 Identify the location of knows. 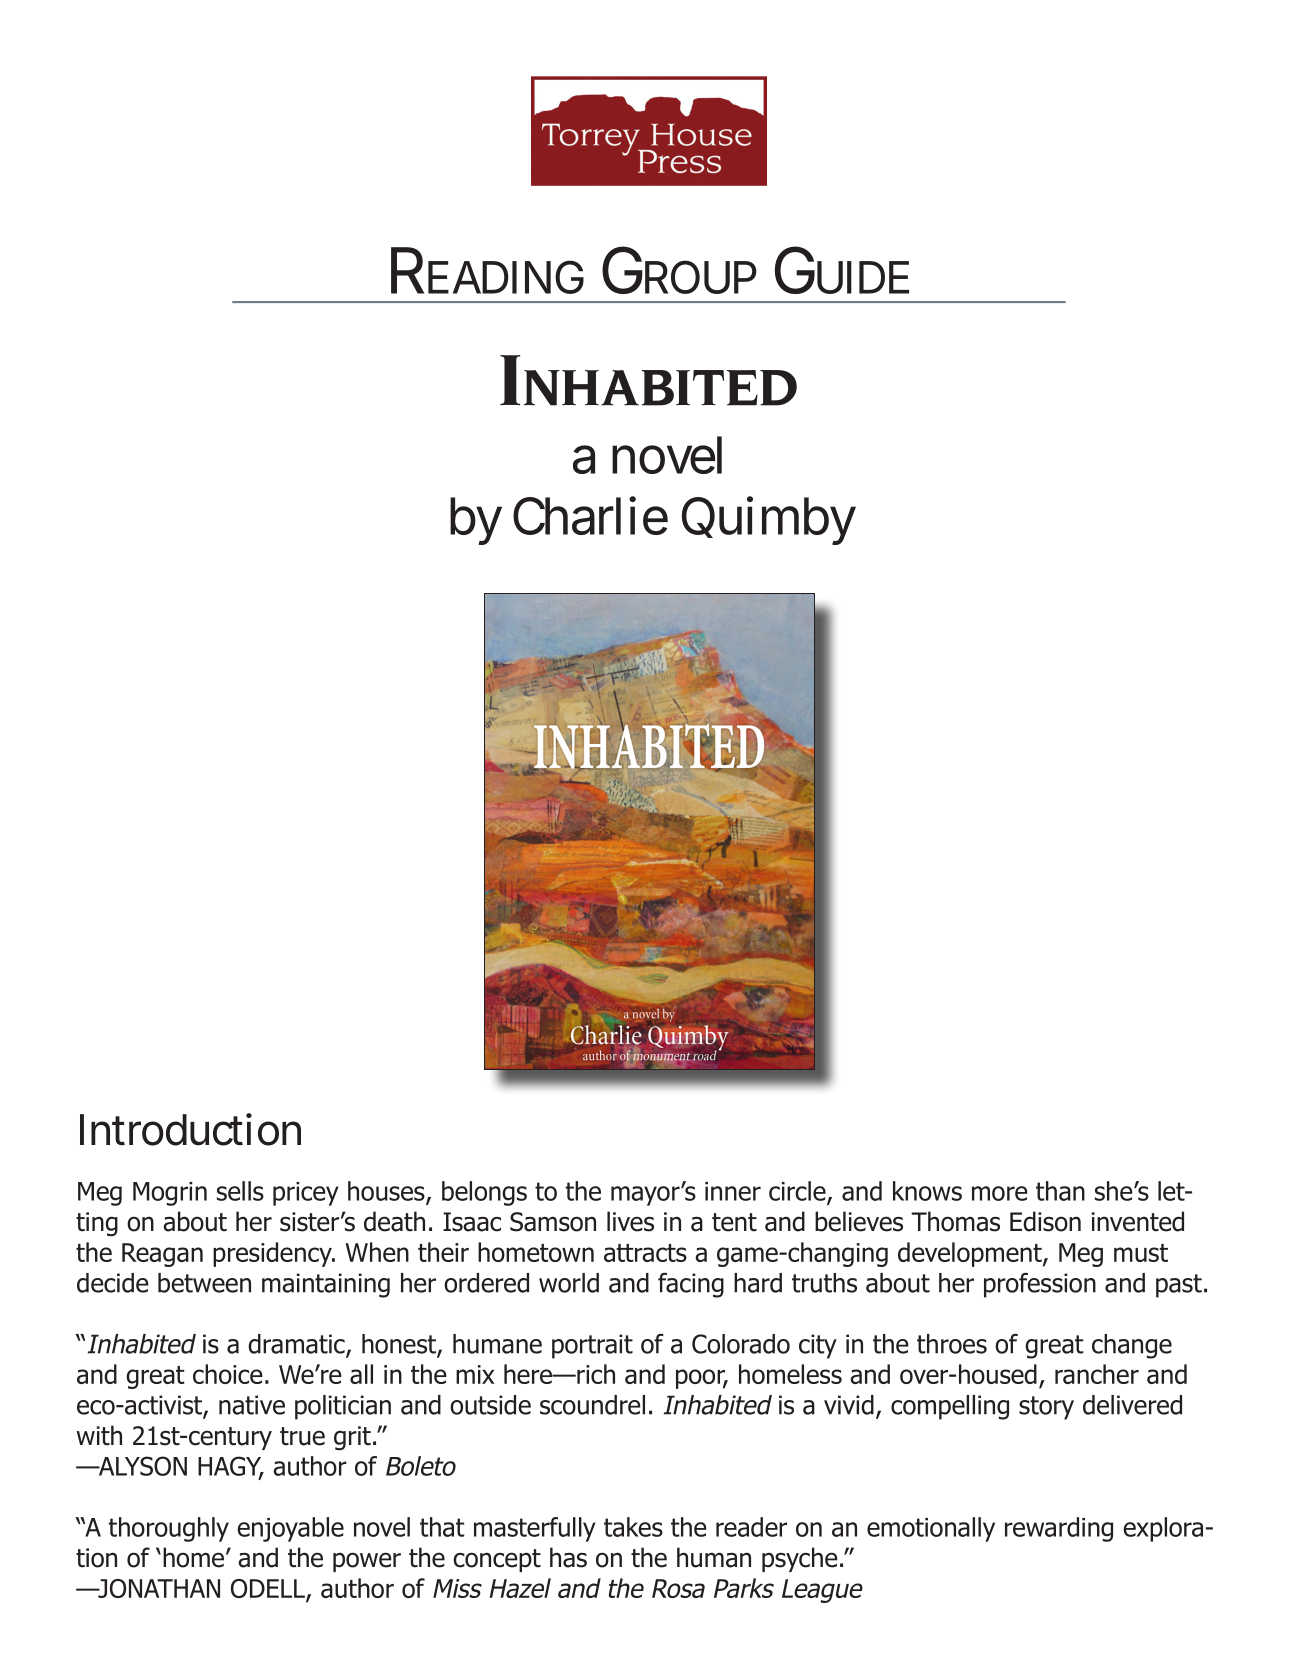
(927, 1191).
